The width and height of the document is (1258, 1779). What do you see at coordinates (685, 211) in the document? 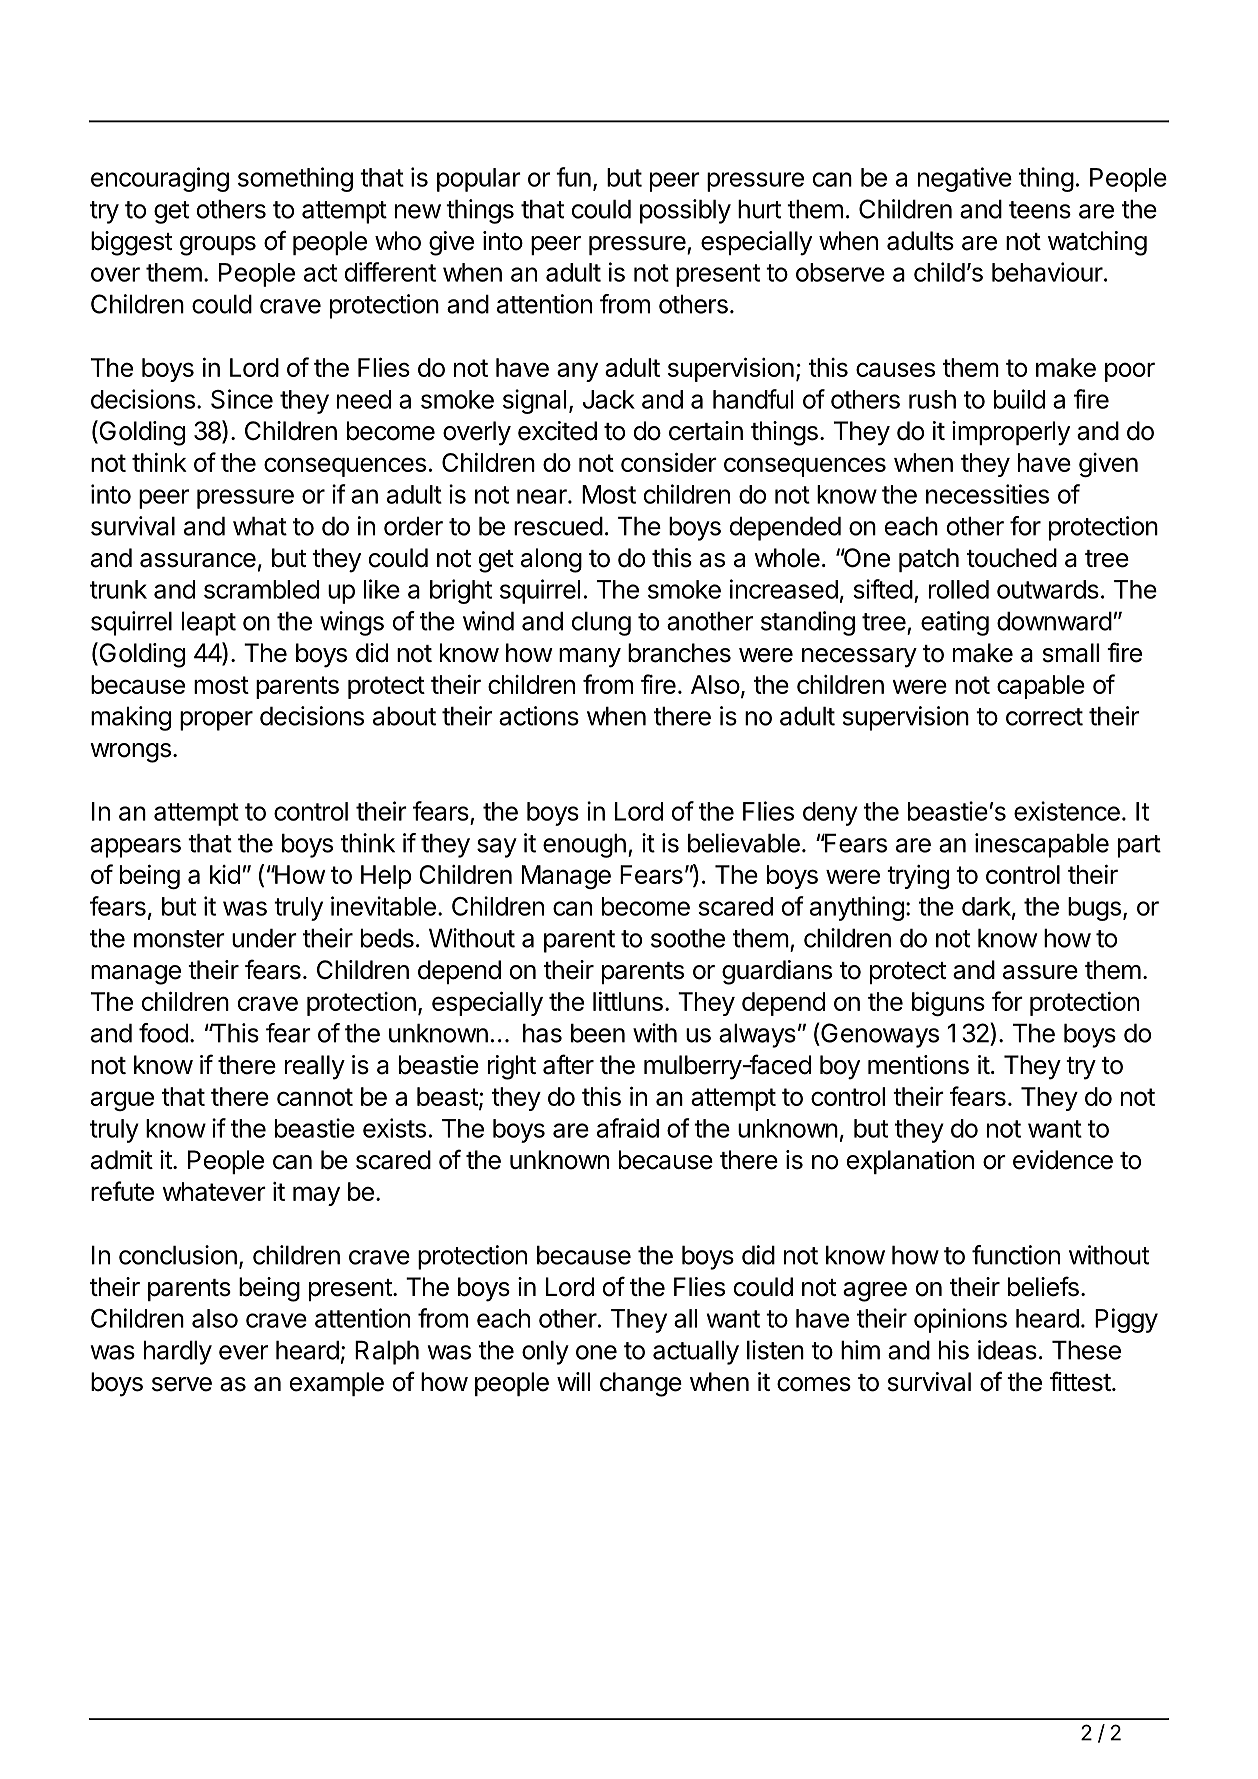
I see `possibly` at bounding box center [685, 211].
